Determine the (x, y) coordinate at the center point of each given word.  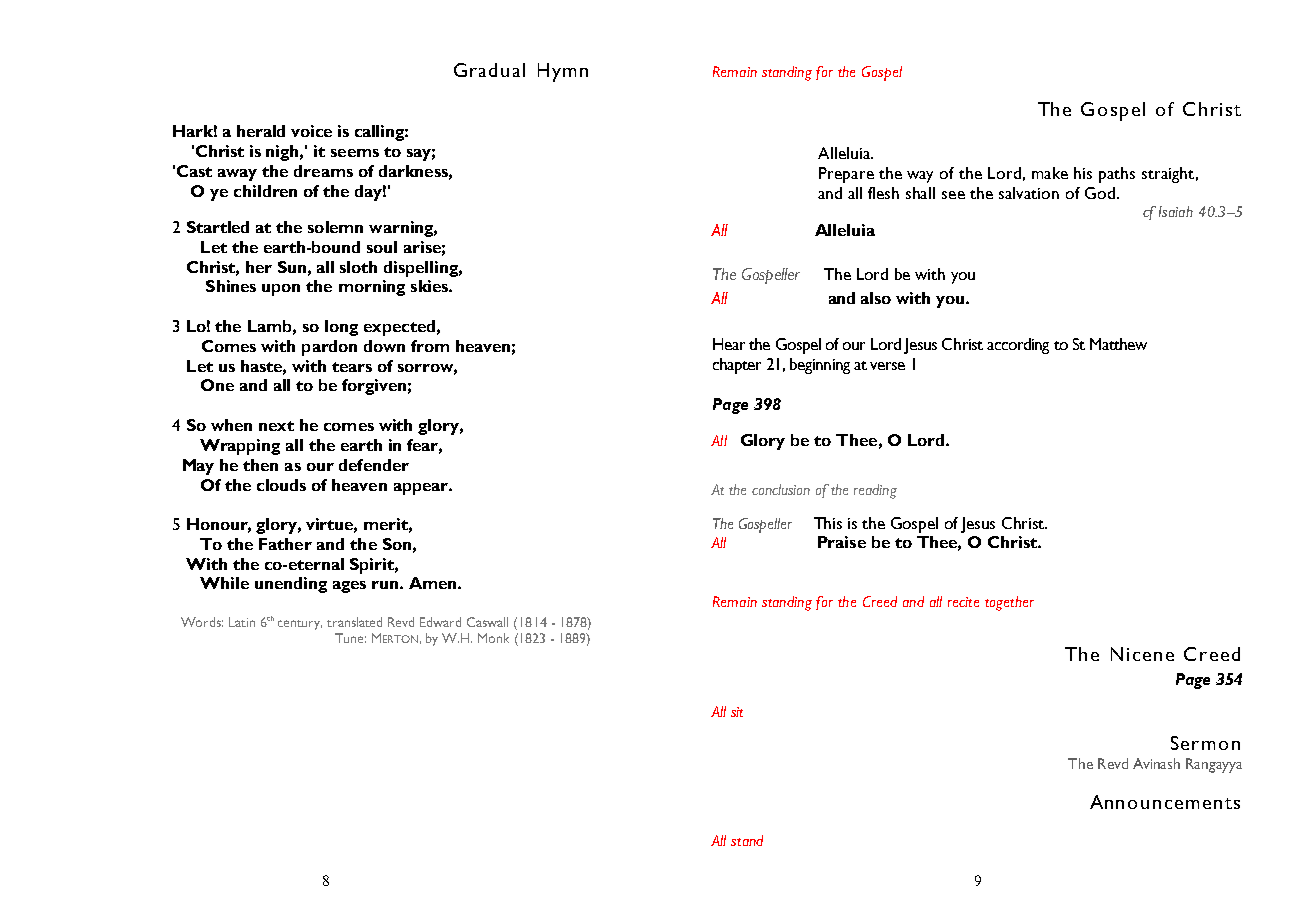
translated (354, 622)
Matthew (1118, 344)
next (276, 426)
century (300, 625)
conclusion (781, 489)
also (876, 298)
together (1009, 603)
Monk (493, 638)
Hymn (563, 72)
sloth (358, 267)
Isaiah (1176, 211)
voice (311, 131)
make (1050, 173)
